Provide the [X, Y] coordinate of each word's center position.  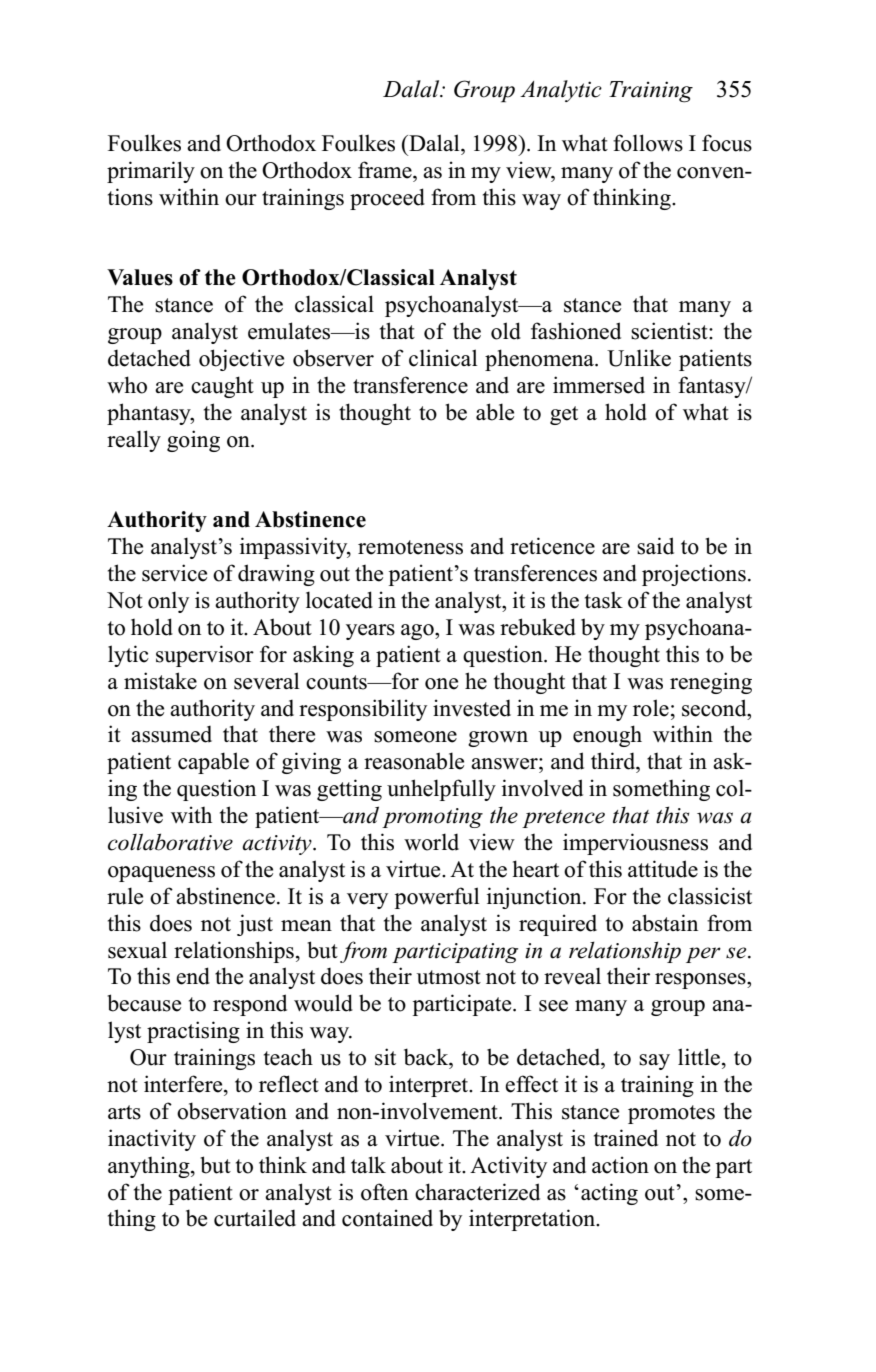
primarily [151, 172]
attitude [663, 869]
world [431, 842]
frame [386, 170]
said [655, 546]
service [174, 573]
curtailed [255, 1218]
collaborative [170, 842]
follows [648, 143]
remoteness [410, 547]
